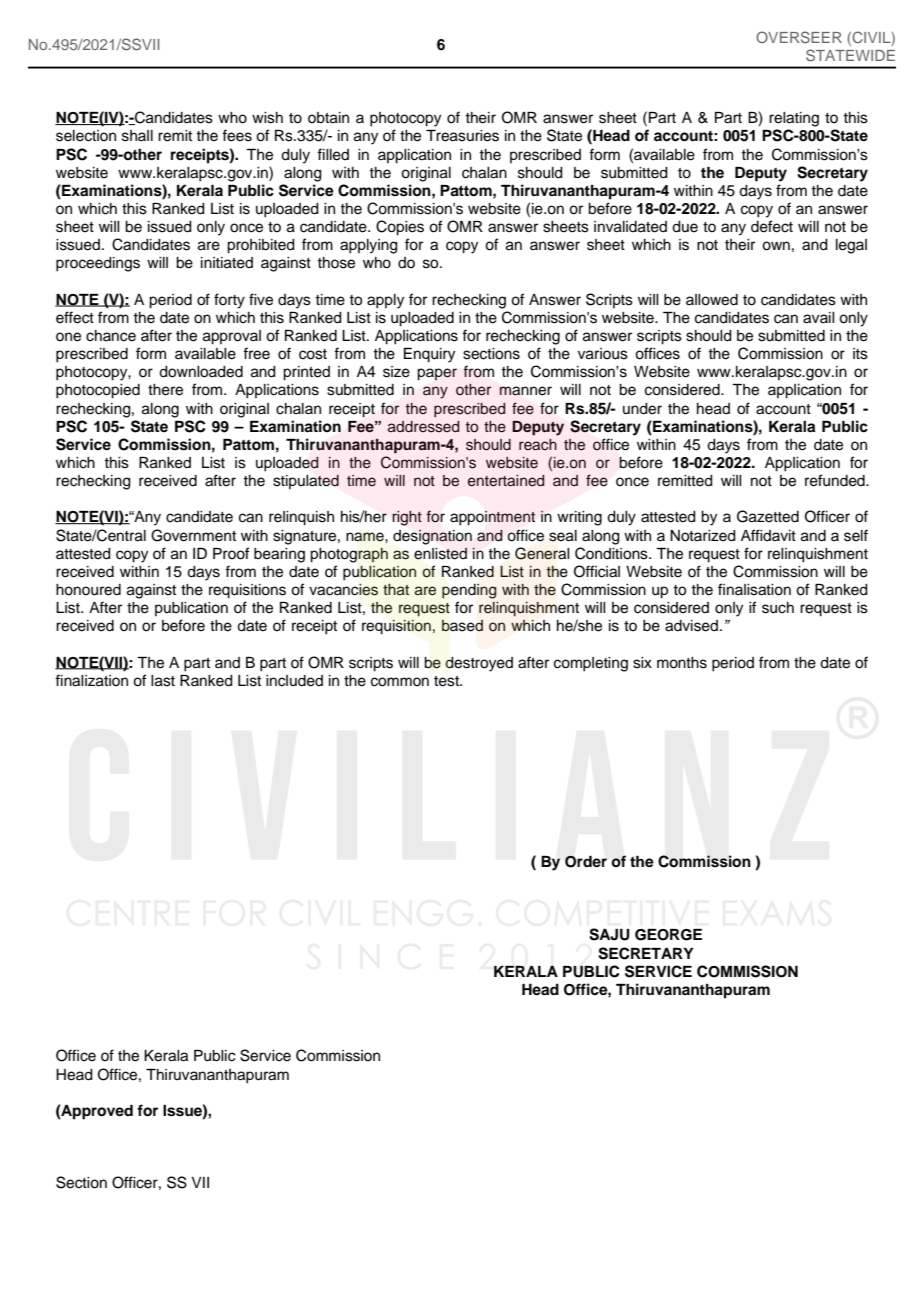 This screenshot has width=924, height=1308. I want to click on based, so click(462, 626).
